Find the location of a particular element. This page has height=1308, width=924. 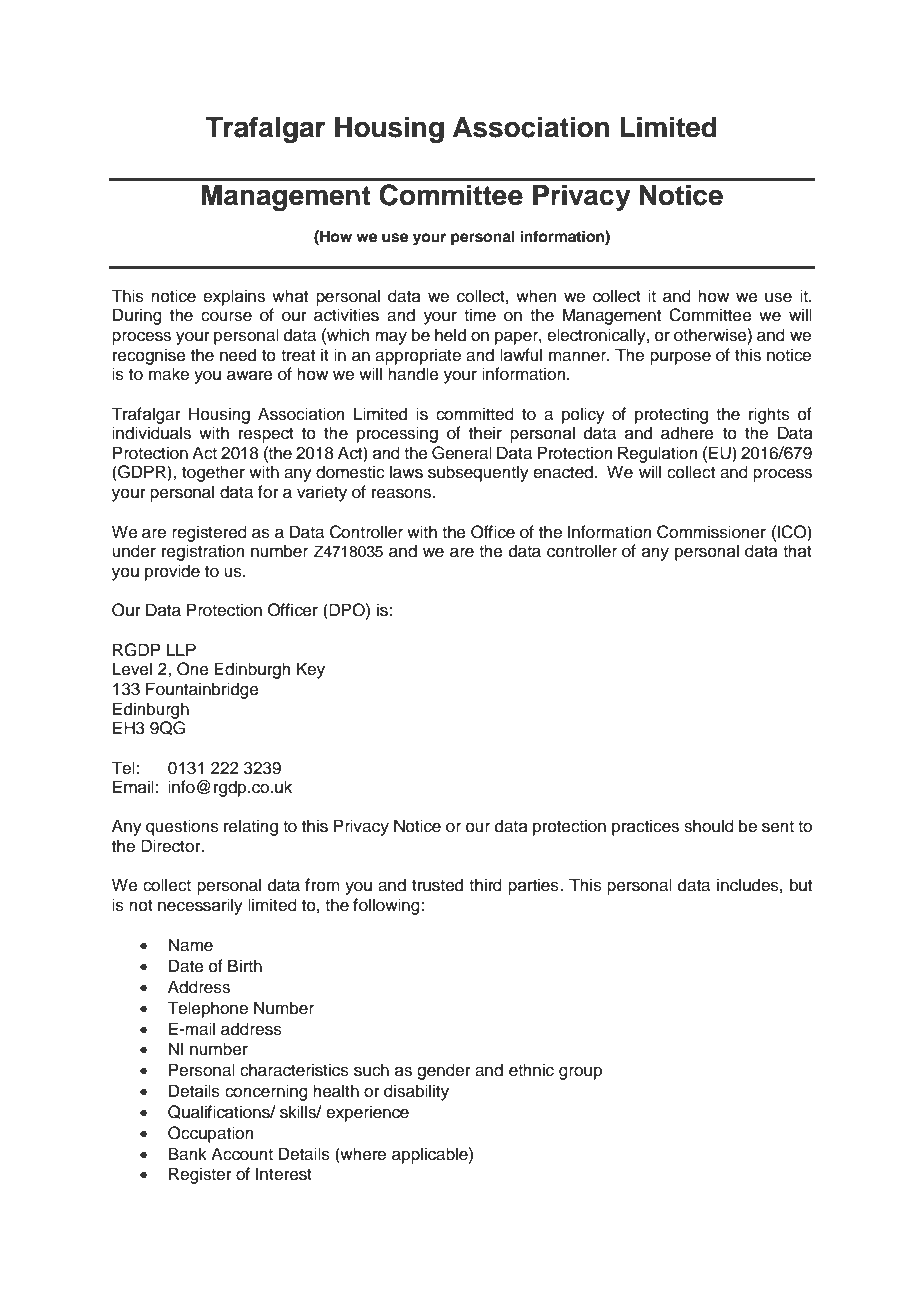

Commissioner is located at coordinates (711, 532).
